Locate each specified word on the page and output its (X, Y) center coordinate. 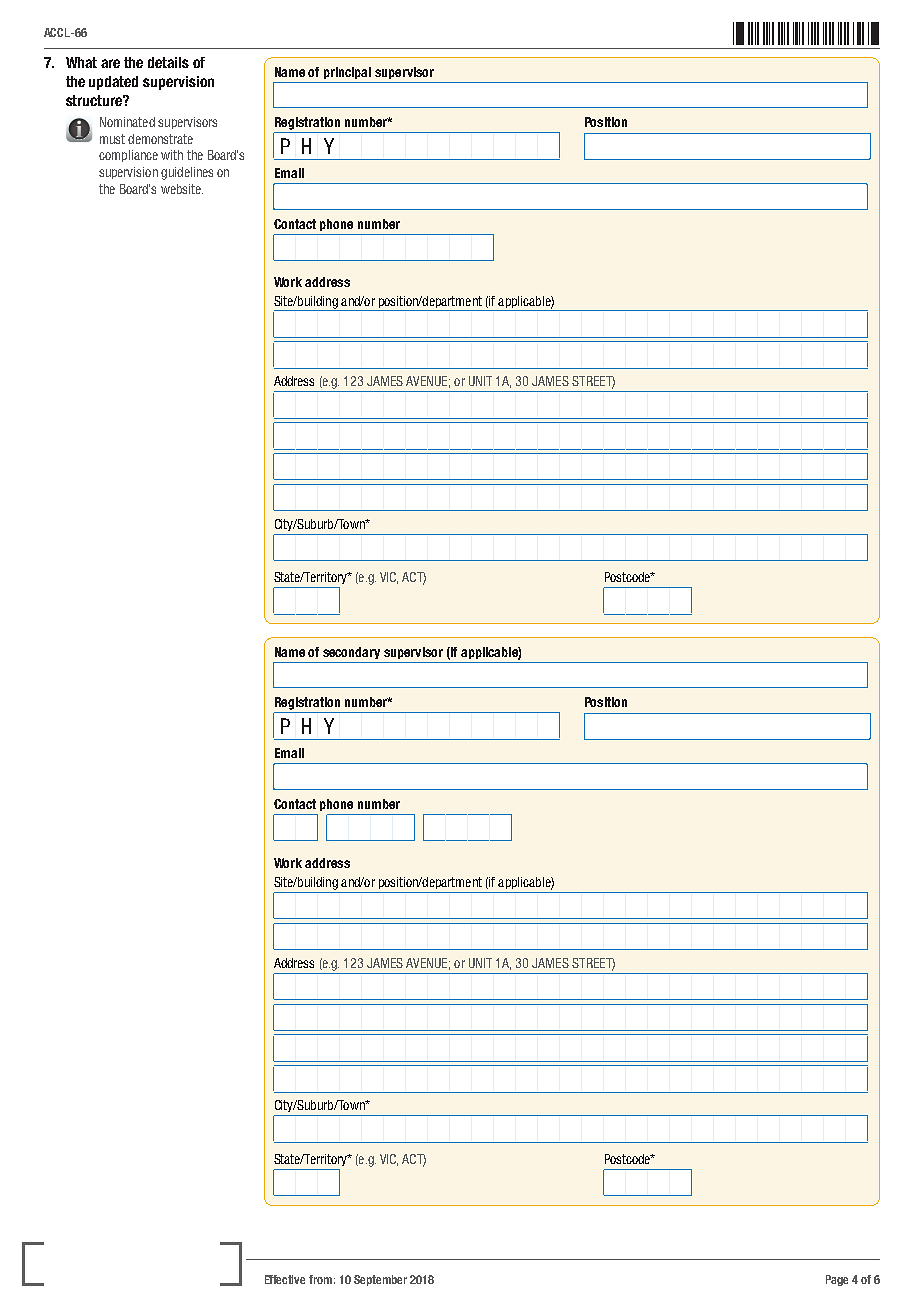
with (172, 155)
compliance (128, 156)
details (168, 62)
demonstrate (160, 139)
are (110, 63)
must (112, 139)
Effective (285, 1279)
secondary (351, 653)
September (380, 1280)
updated (113, 83)
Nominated (127, 122)
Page (837, 1280)
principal (347, 73)
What (81, 62)
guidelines (187, 173)
